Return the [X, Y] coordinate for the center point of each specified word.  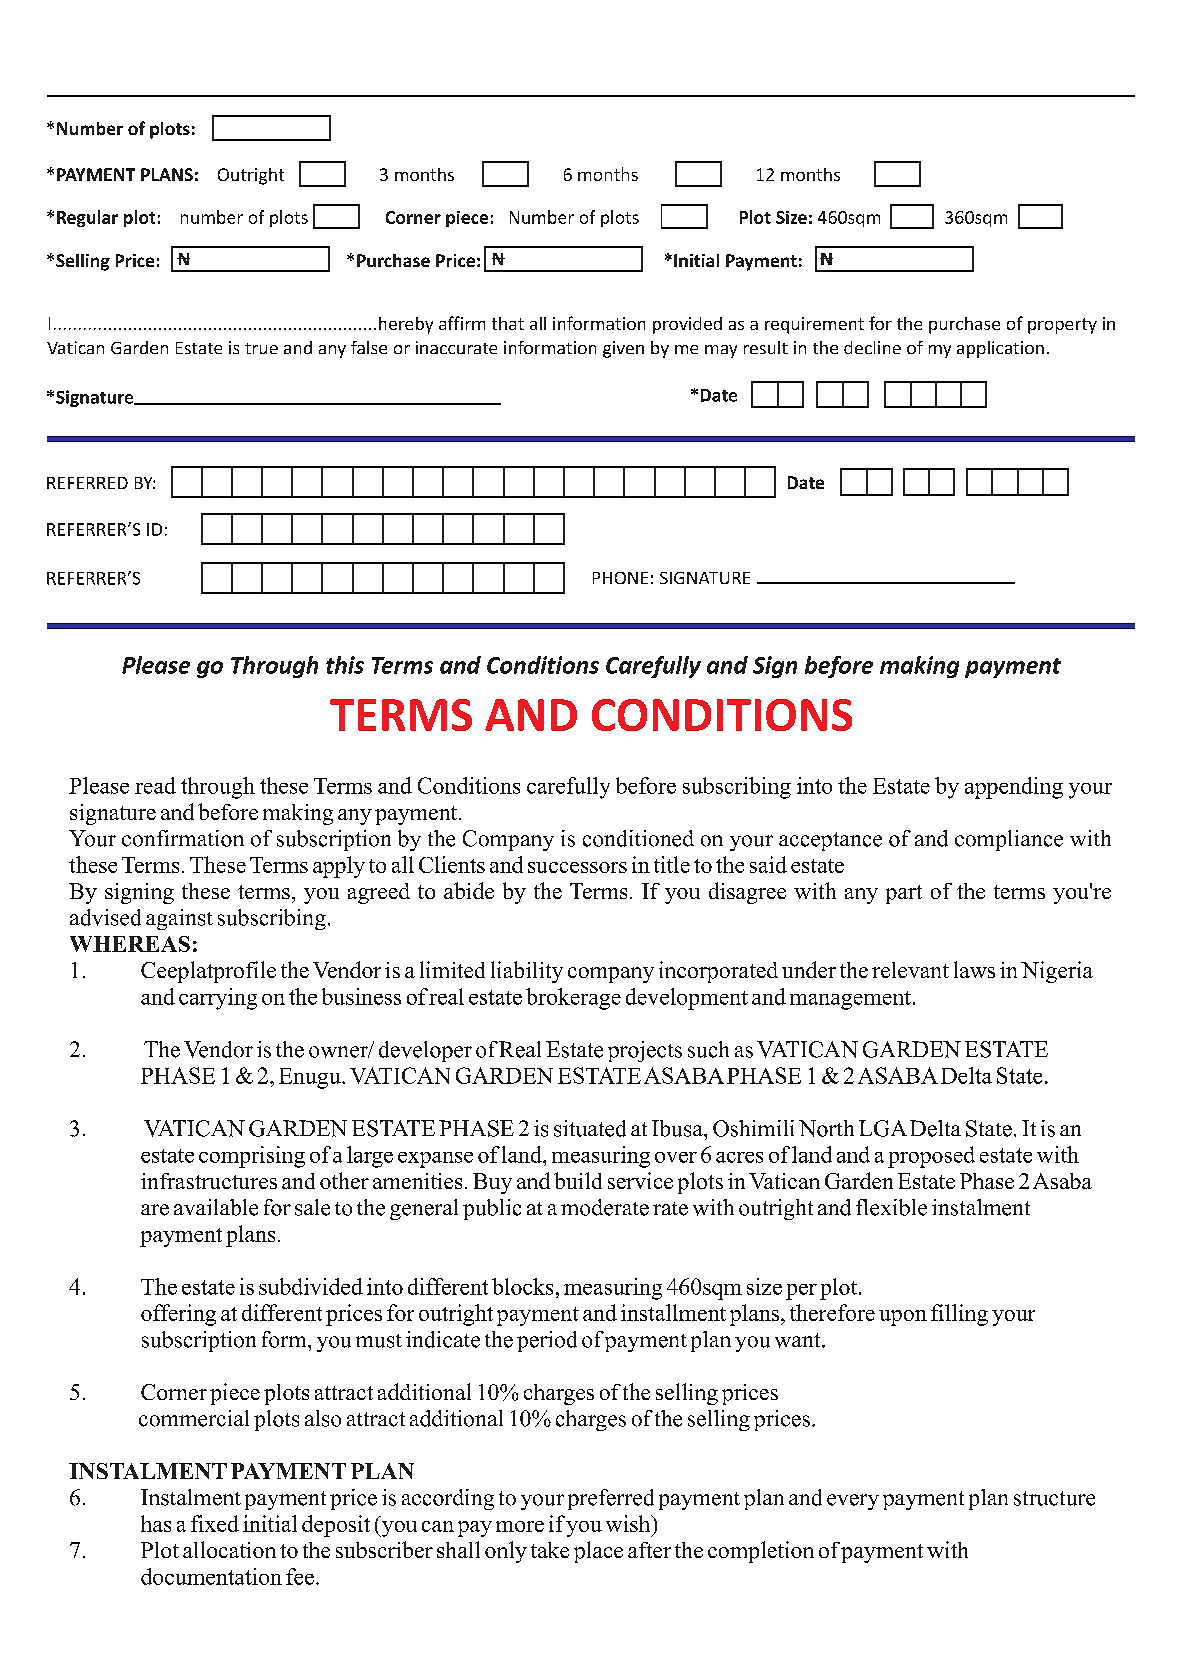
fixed [215, 1523]
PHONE [620, 578]
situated [590, 1128]
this [345, 665]
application [1000, 349]
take [550, 1550]
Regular [87, 218]
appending [1014, 788]
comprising [252, 1157]
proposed [931, 1157]
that [508, 323]
